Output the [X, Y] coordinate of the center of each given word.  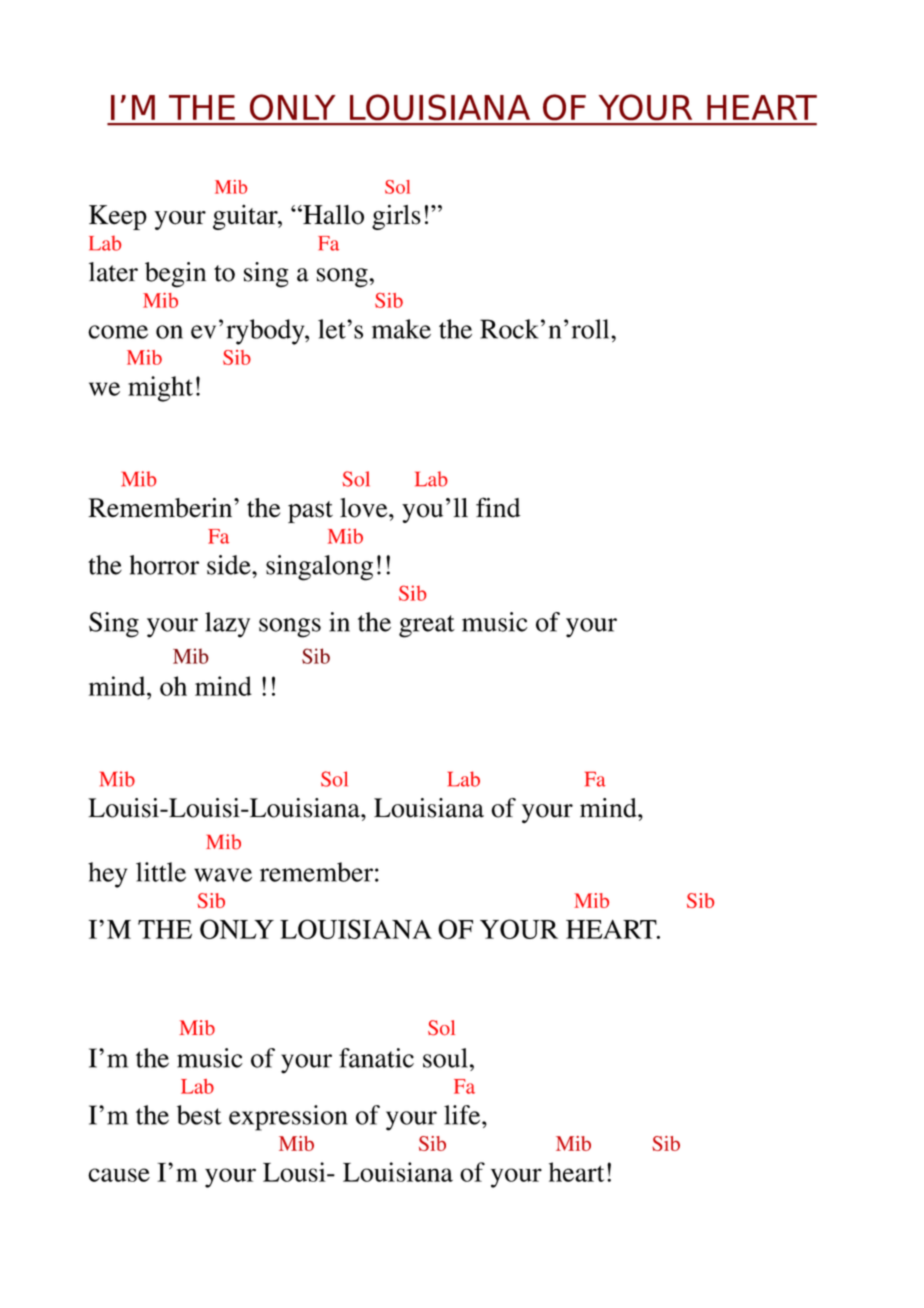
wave [223, 875]
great [427, 626]
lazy [227, 625]
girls [396, 217]
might [160, 389]
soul [445, 1058]
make [401, 329]
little [161, 872]
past [310, 512]
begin [175, 275]
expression [288, 1118]
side [230, 565]
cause [119, 1175]
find [498, 507]
